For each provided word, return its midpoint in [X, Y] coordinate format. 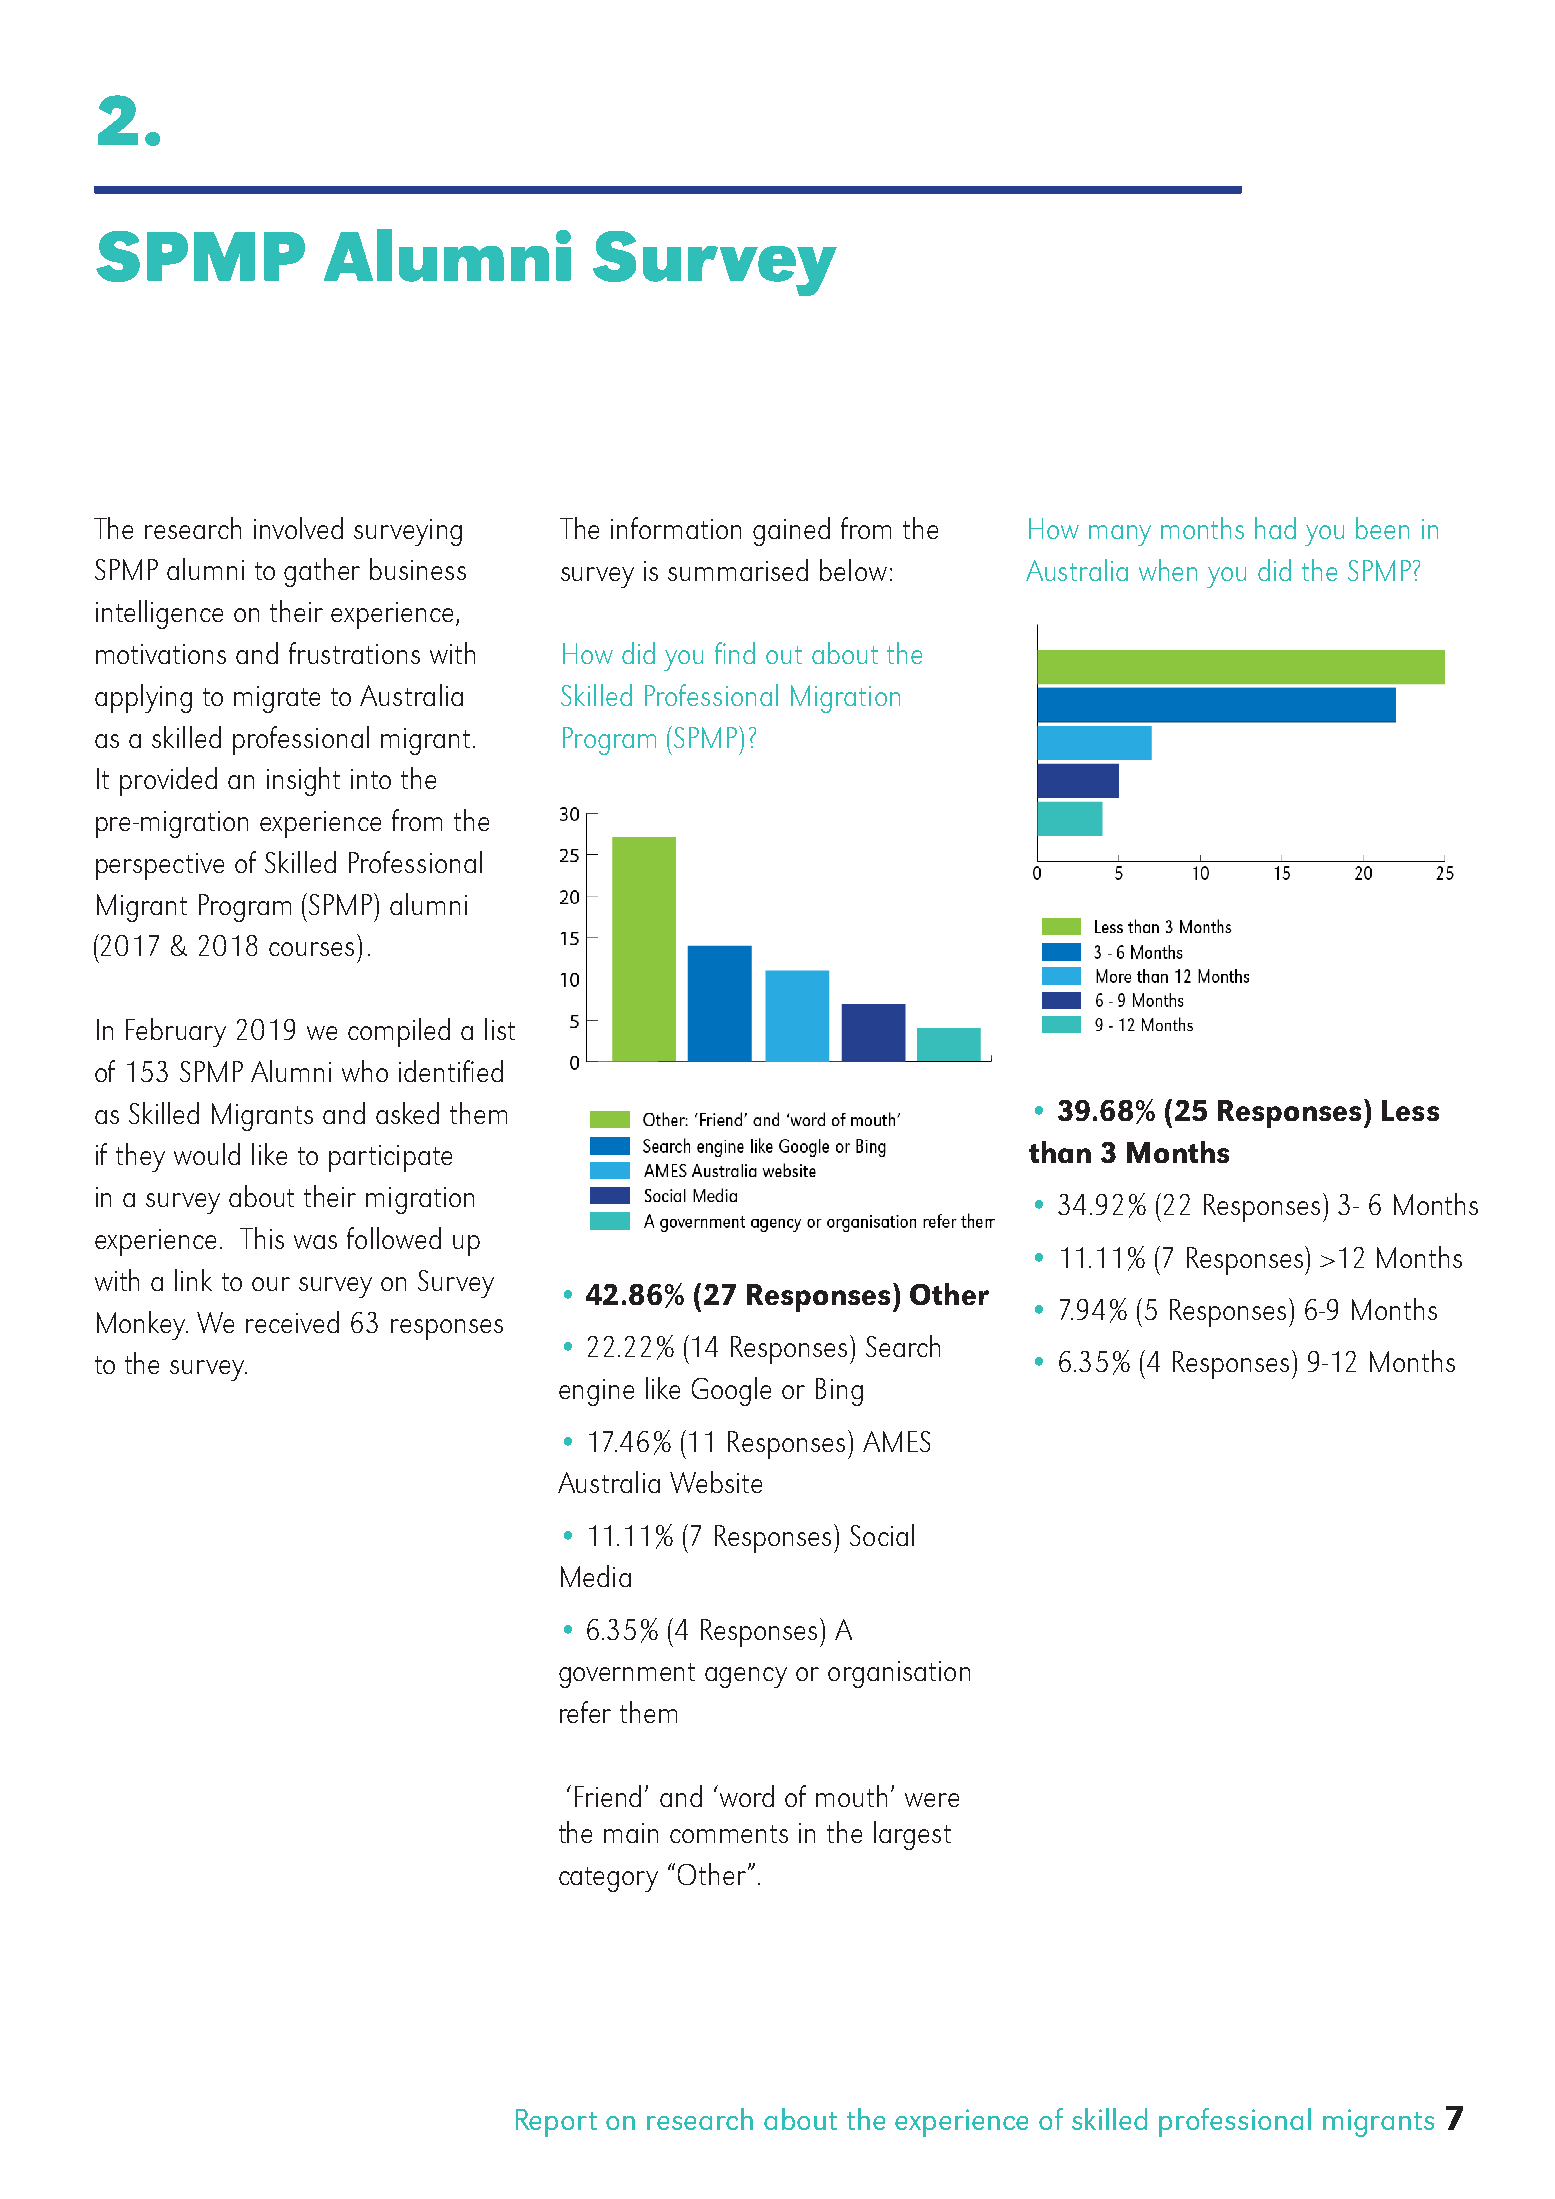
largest [912, 1835]
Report [556, 2123]
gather [322, 572]
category [608, 1879]
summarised [738, 570]
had [1275, 528]
